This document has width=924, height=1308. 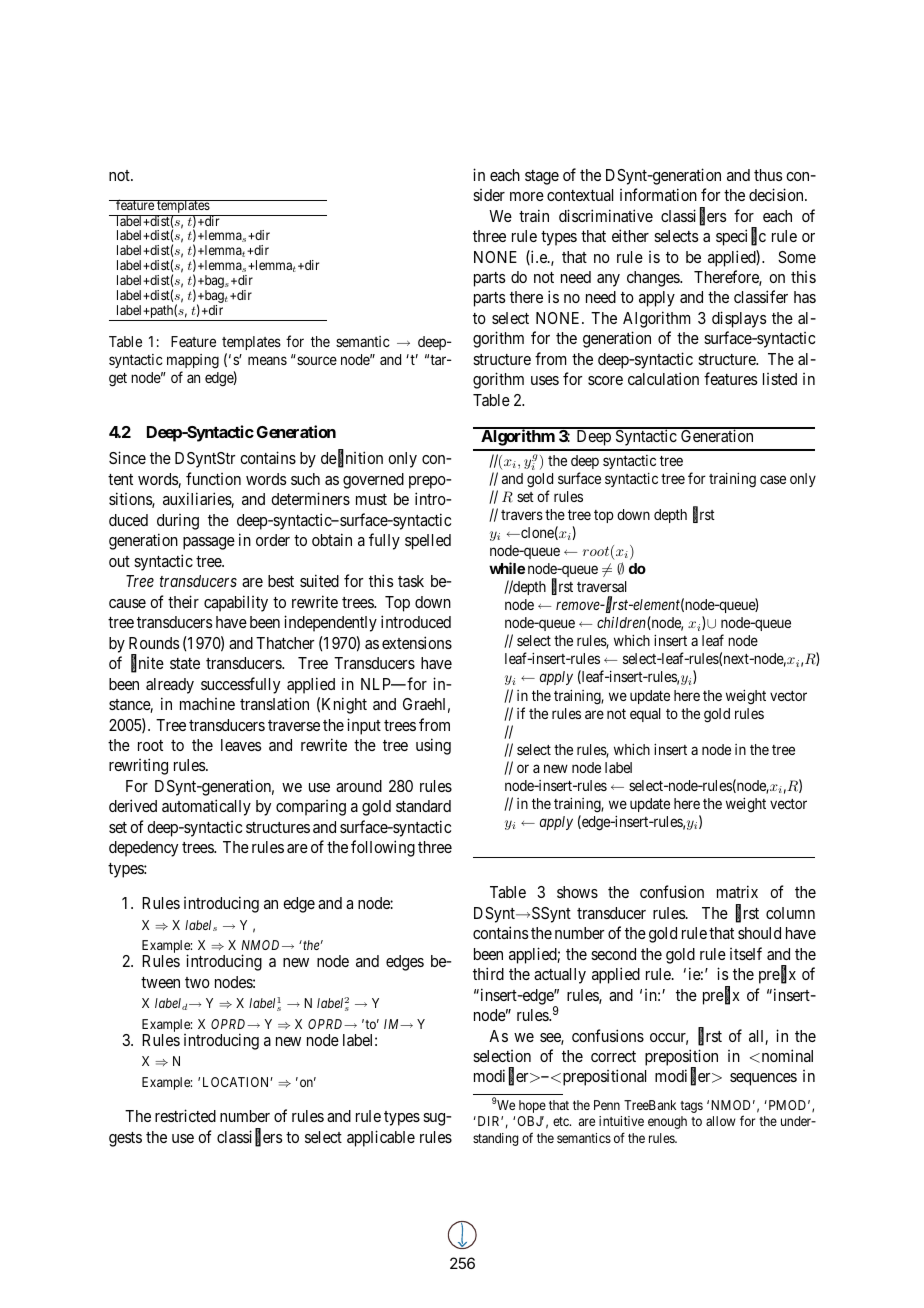 I want to click on automatically, so click(x=206, y=807).
